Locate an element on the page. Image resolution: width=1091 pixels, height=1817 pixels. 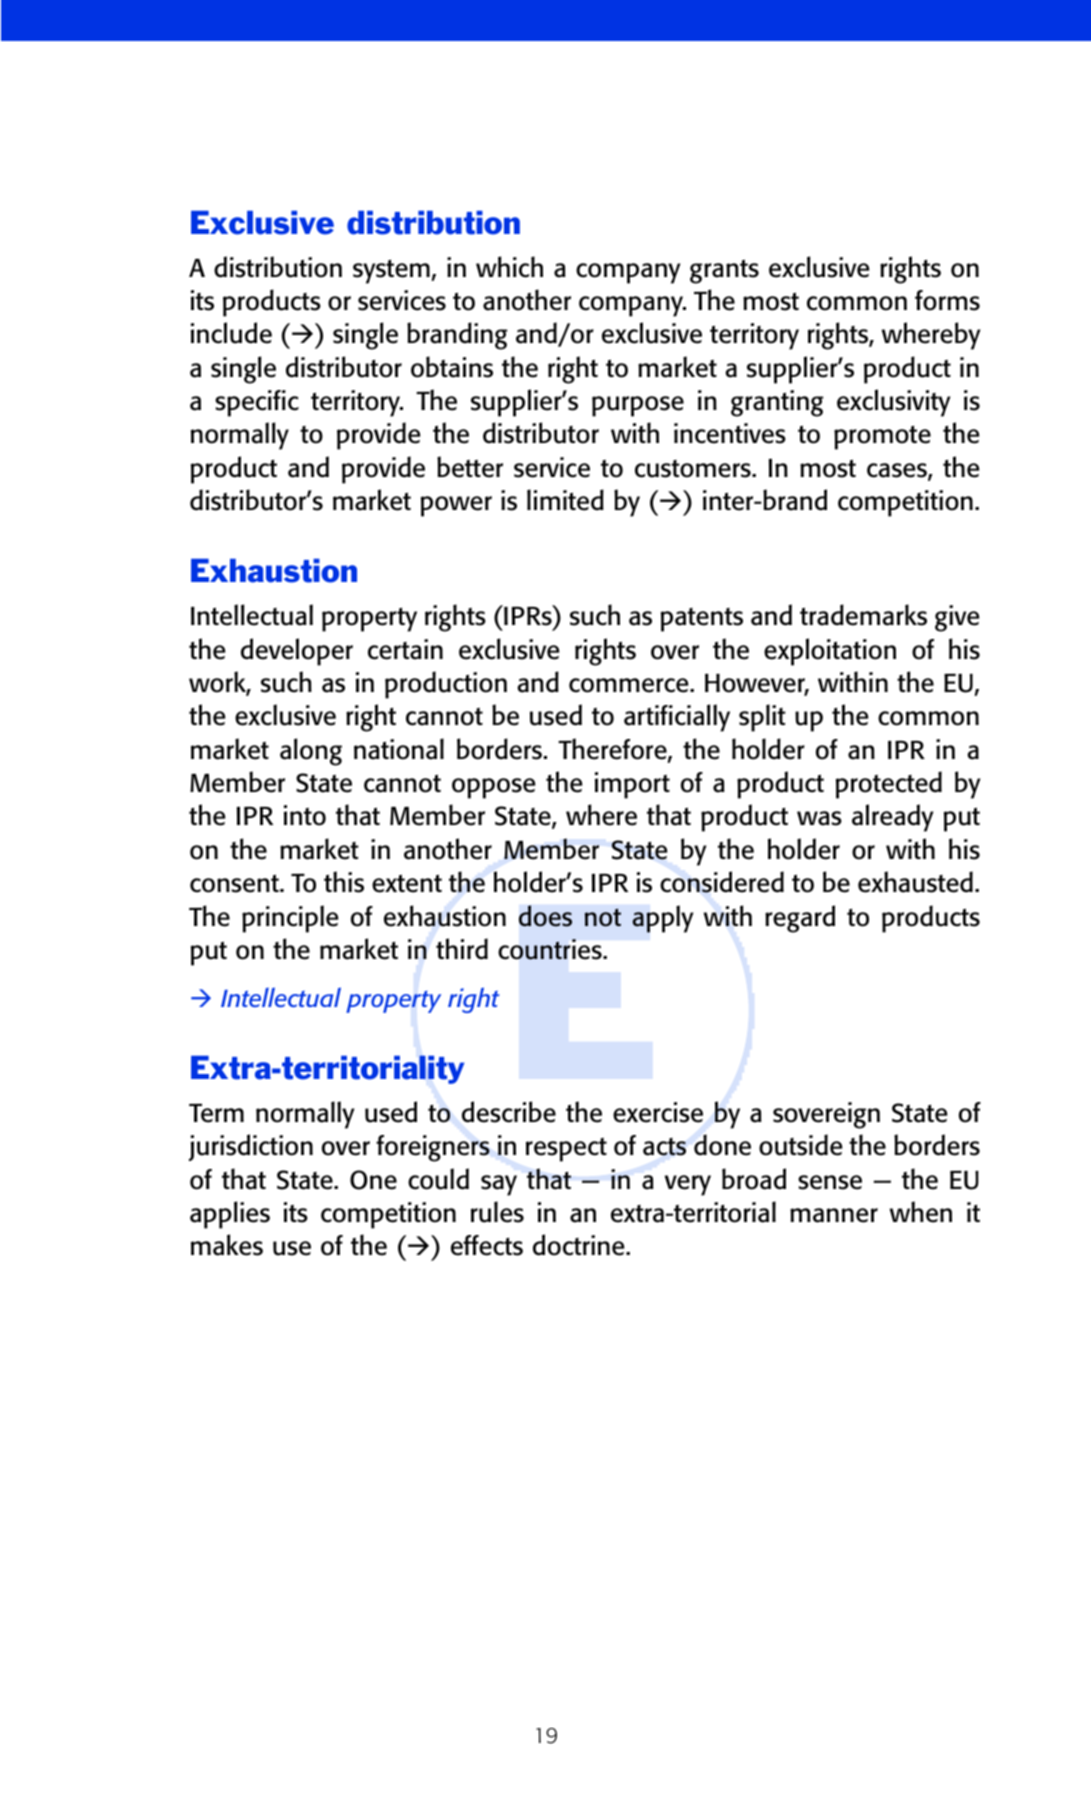
principle is located at coordinates (290, 919).
